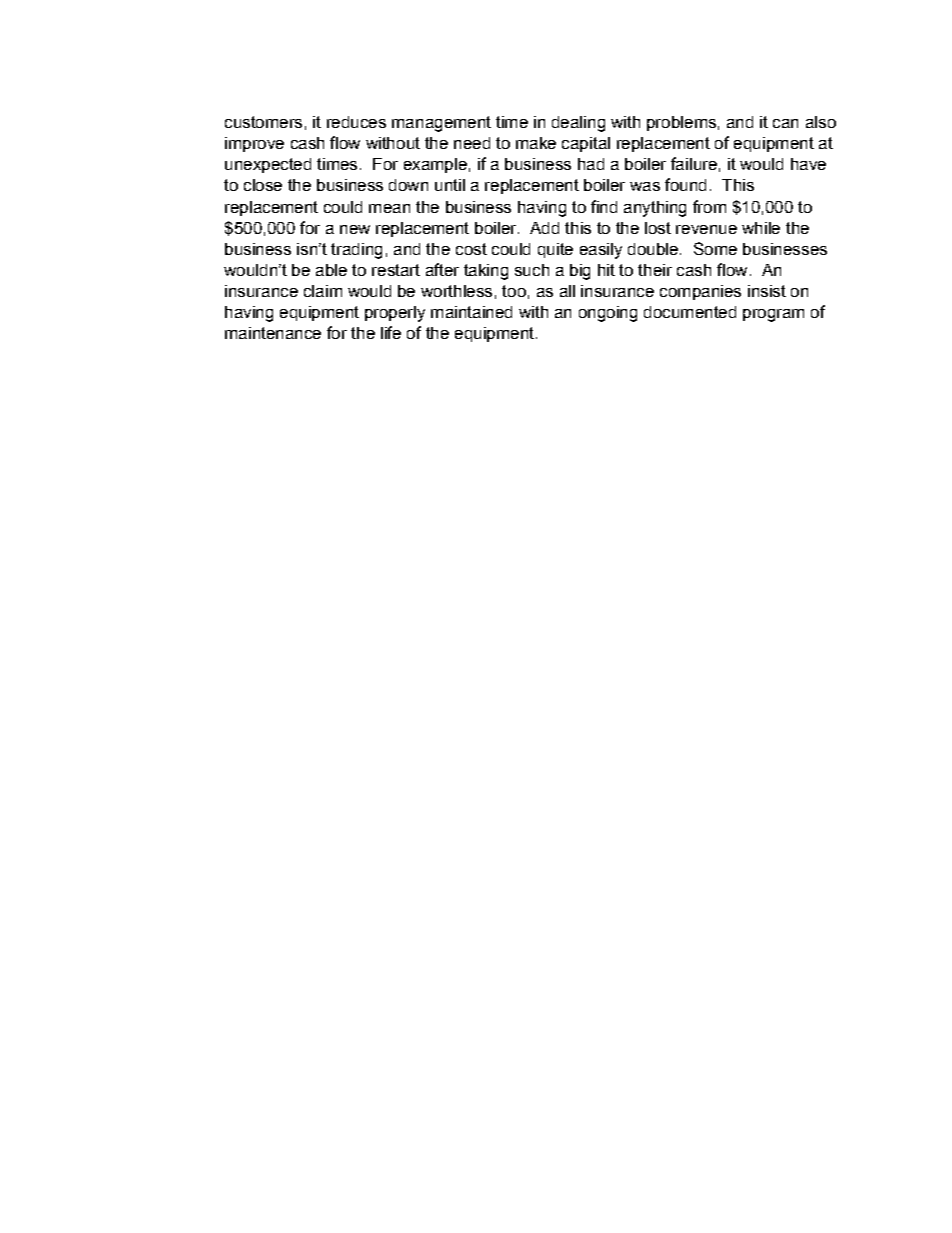 Image resolution: width=952 pixels, height=1233 pixels. What do you see at coordinates (773, 315) in the image?
I see `program` at bounding box center [773, 315].
